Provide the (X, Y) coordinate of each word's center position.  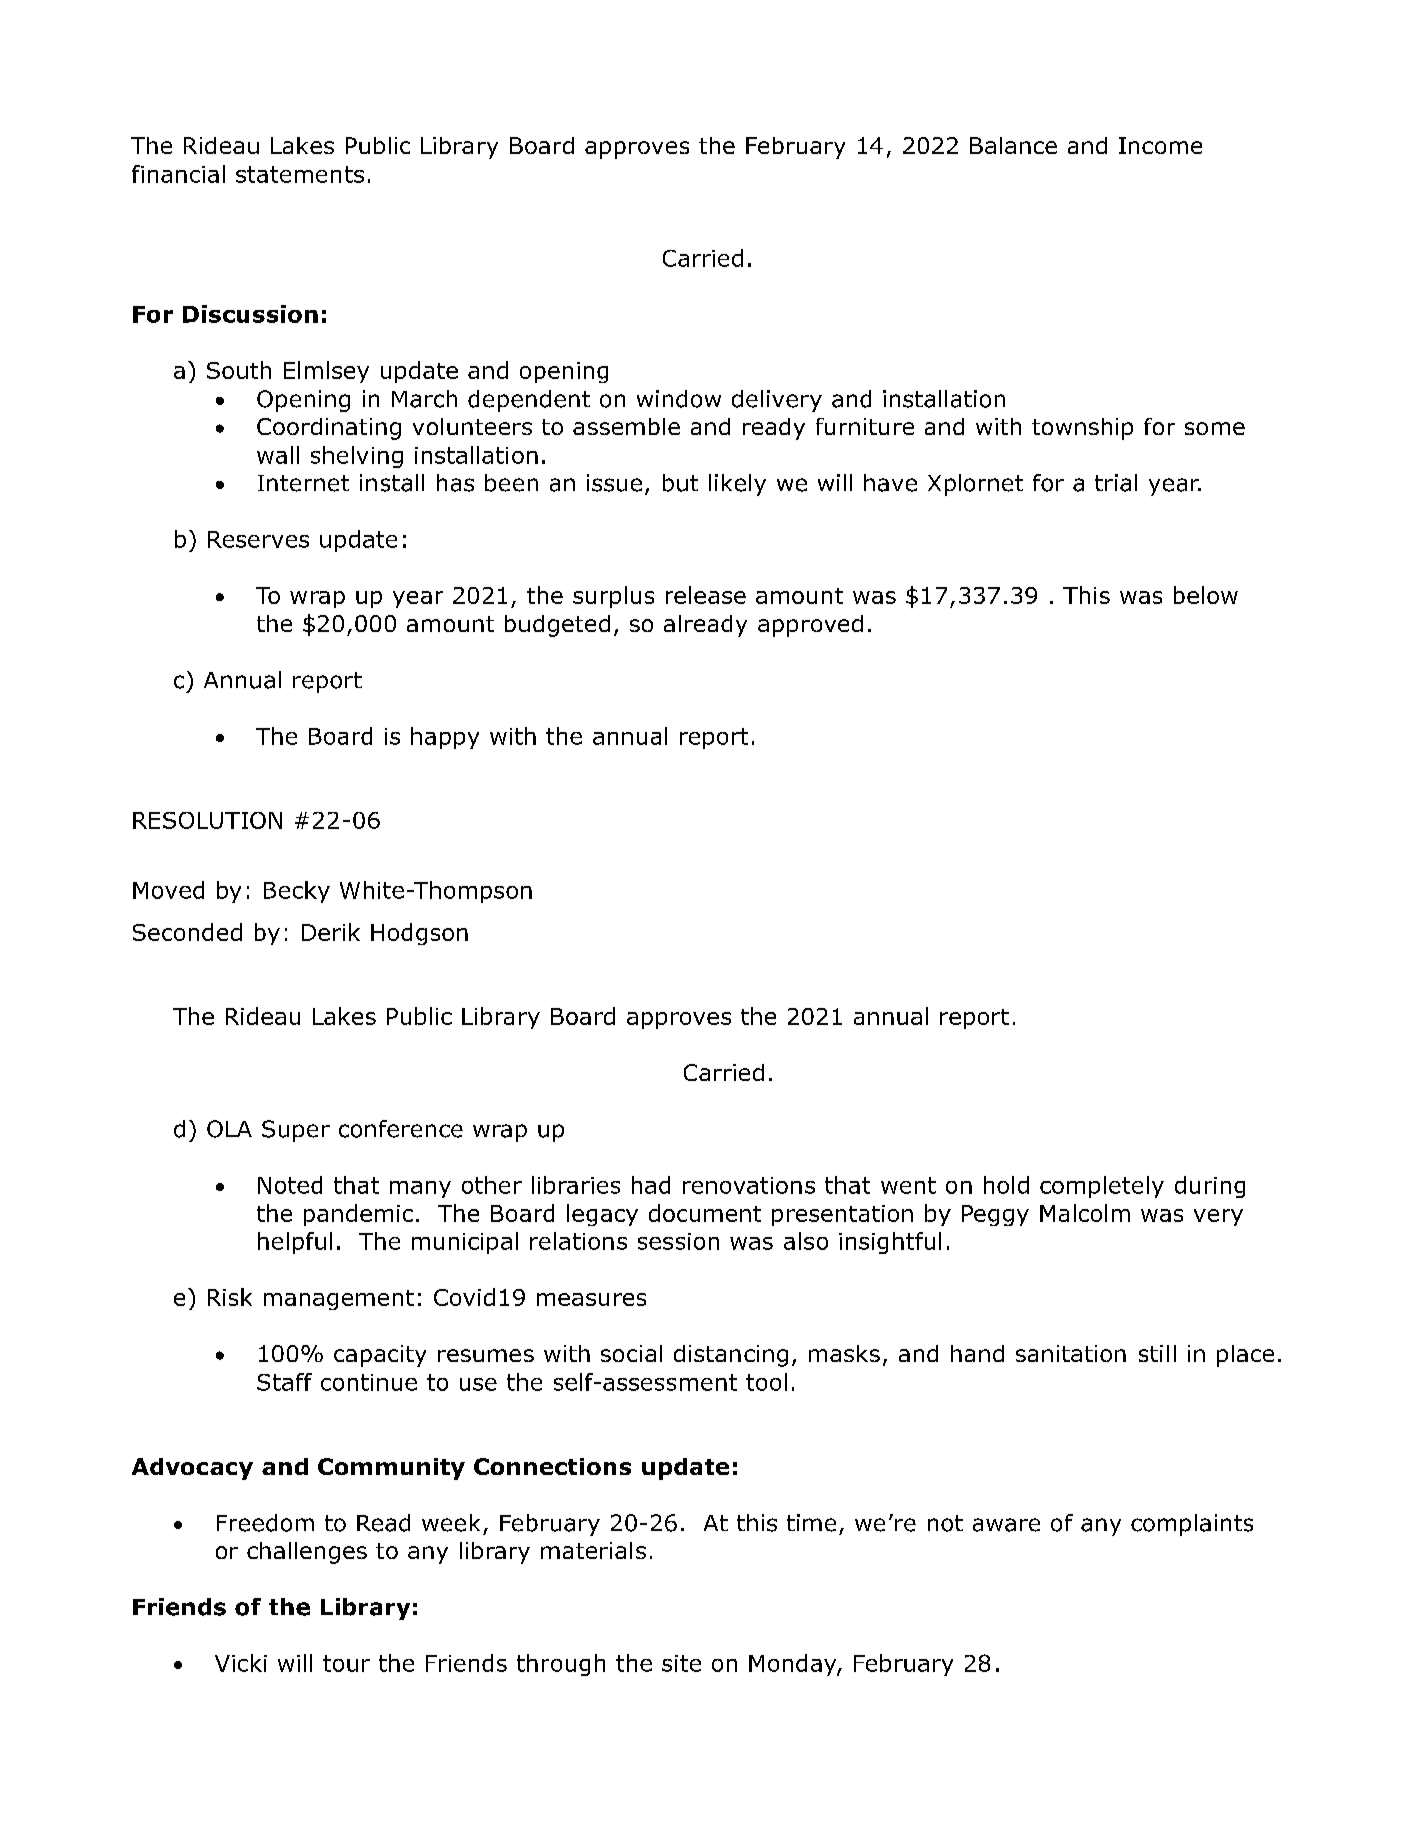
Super (296, 1131)
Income (1160, 145)
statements (300, 174)
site (681, 1663)
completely (1102, 1187)
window (679, 399)
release (706, 595)
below (1206, 595)
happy (445, 738)
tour (346, 1663)
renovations (749, 1185)
